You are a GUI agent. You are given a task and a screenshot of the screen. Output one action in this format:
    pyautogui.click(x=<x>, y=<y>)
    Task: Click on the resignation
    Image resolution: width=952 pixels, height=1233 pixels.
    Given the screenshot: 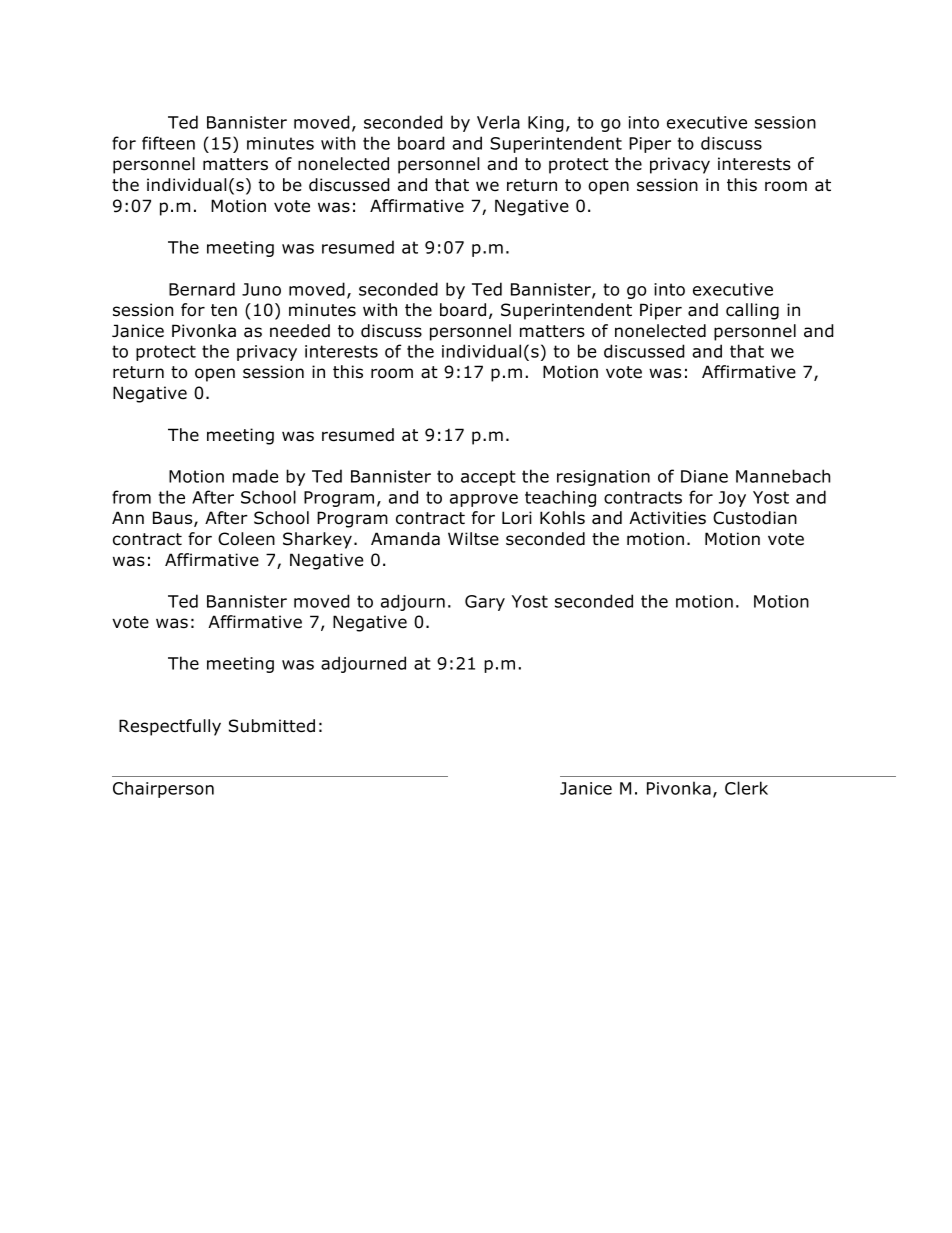 What is the action you would take?
    pyautogui.click(x=603, y=478)
